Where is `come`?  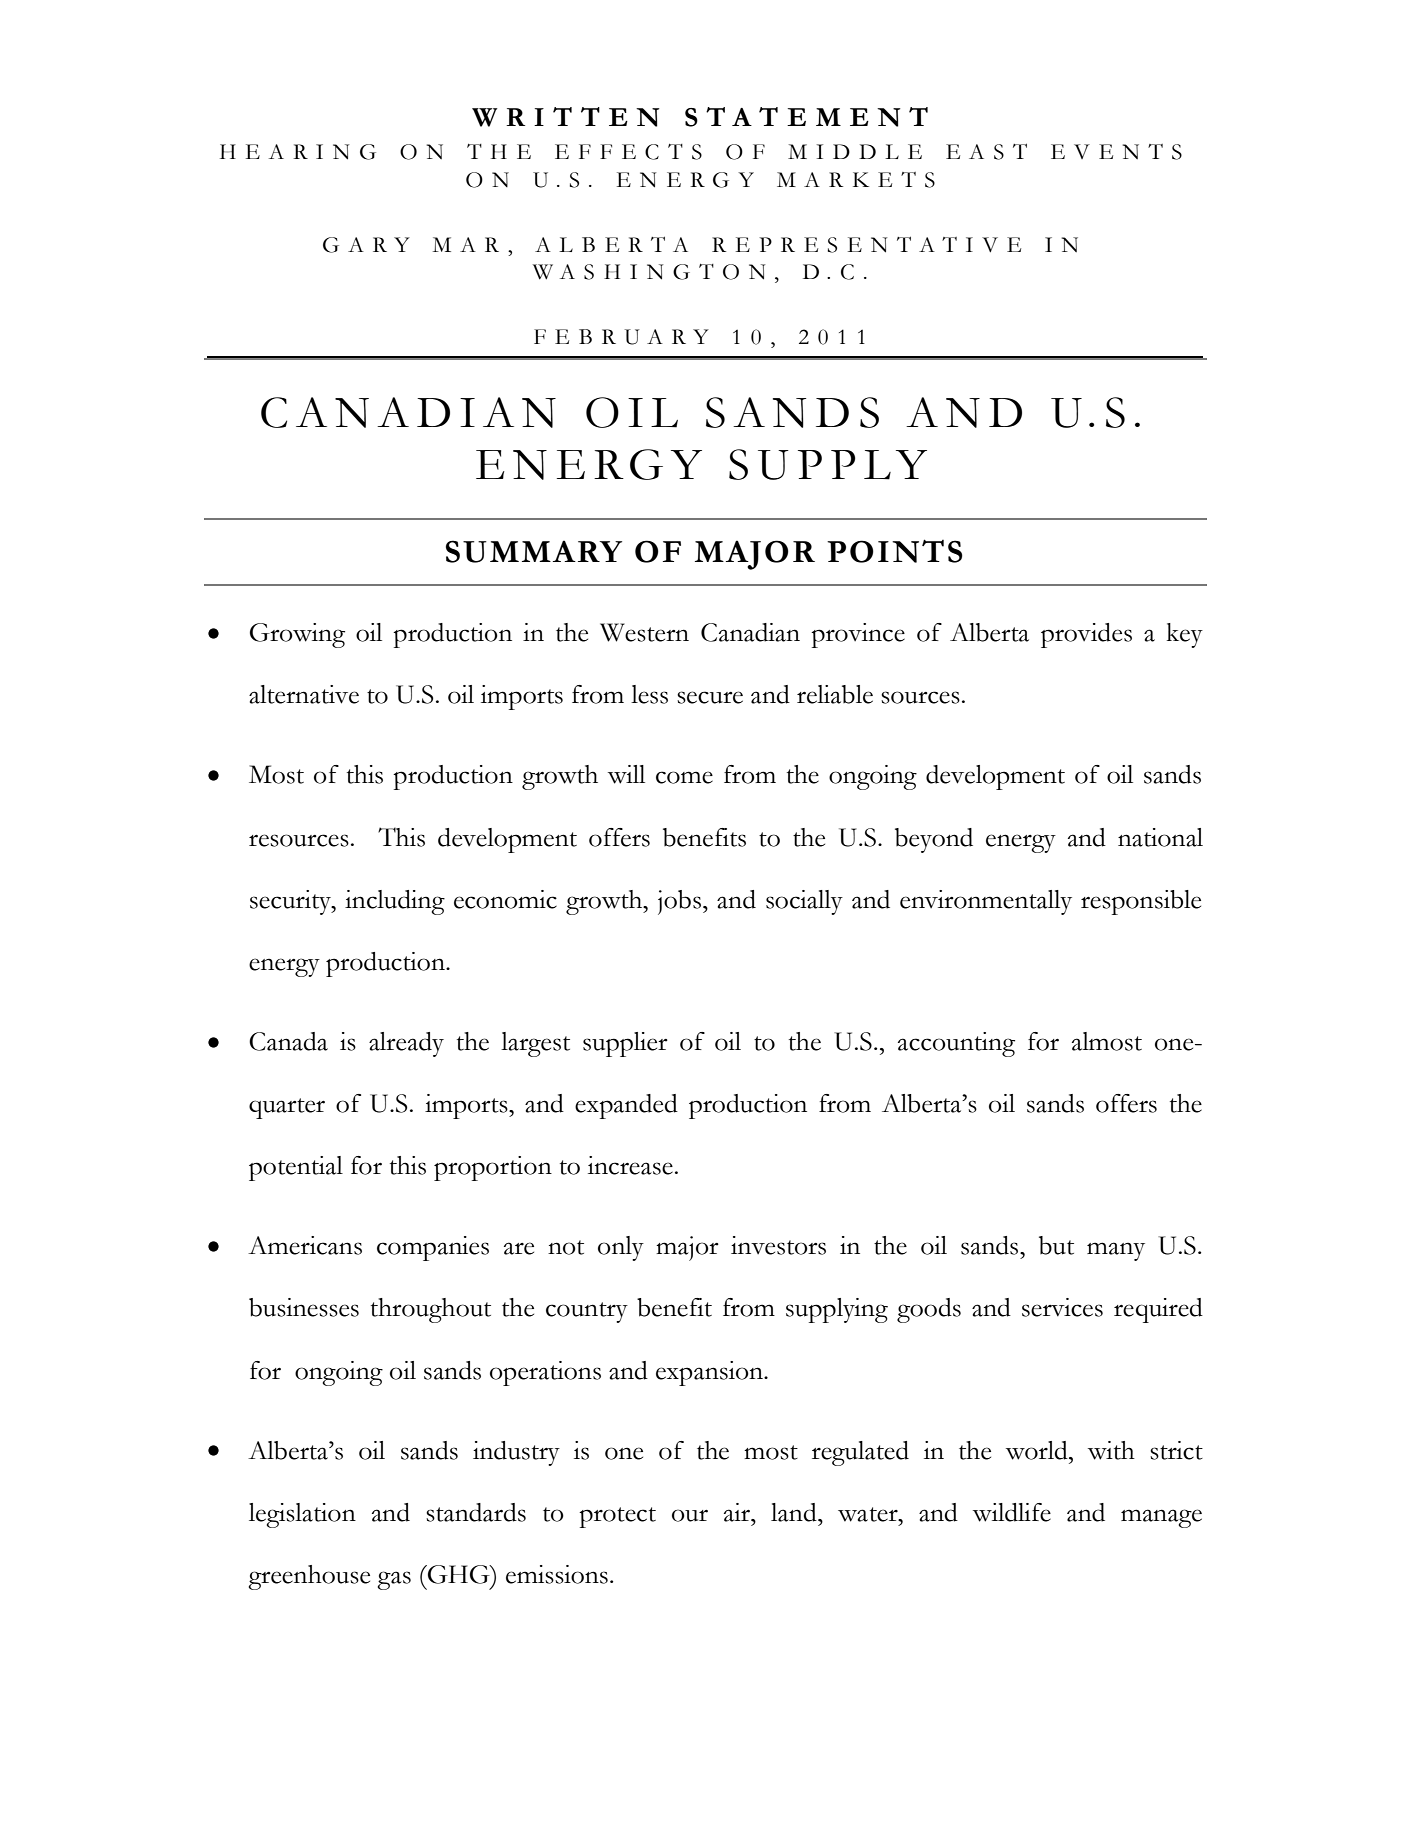 come is located at coordinates (684, 777).
